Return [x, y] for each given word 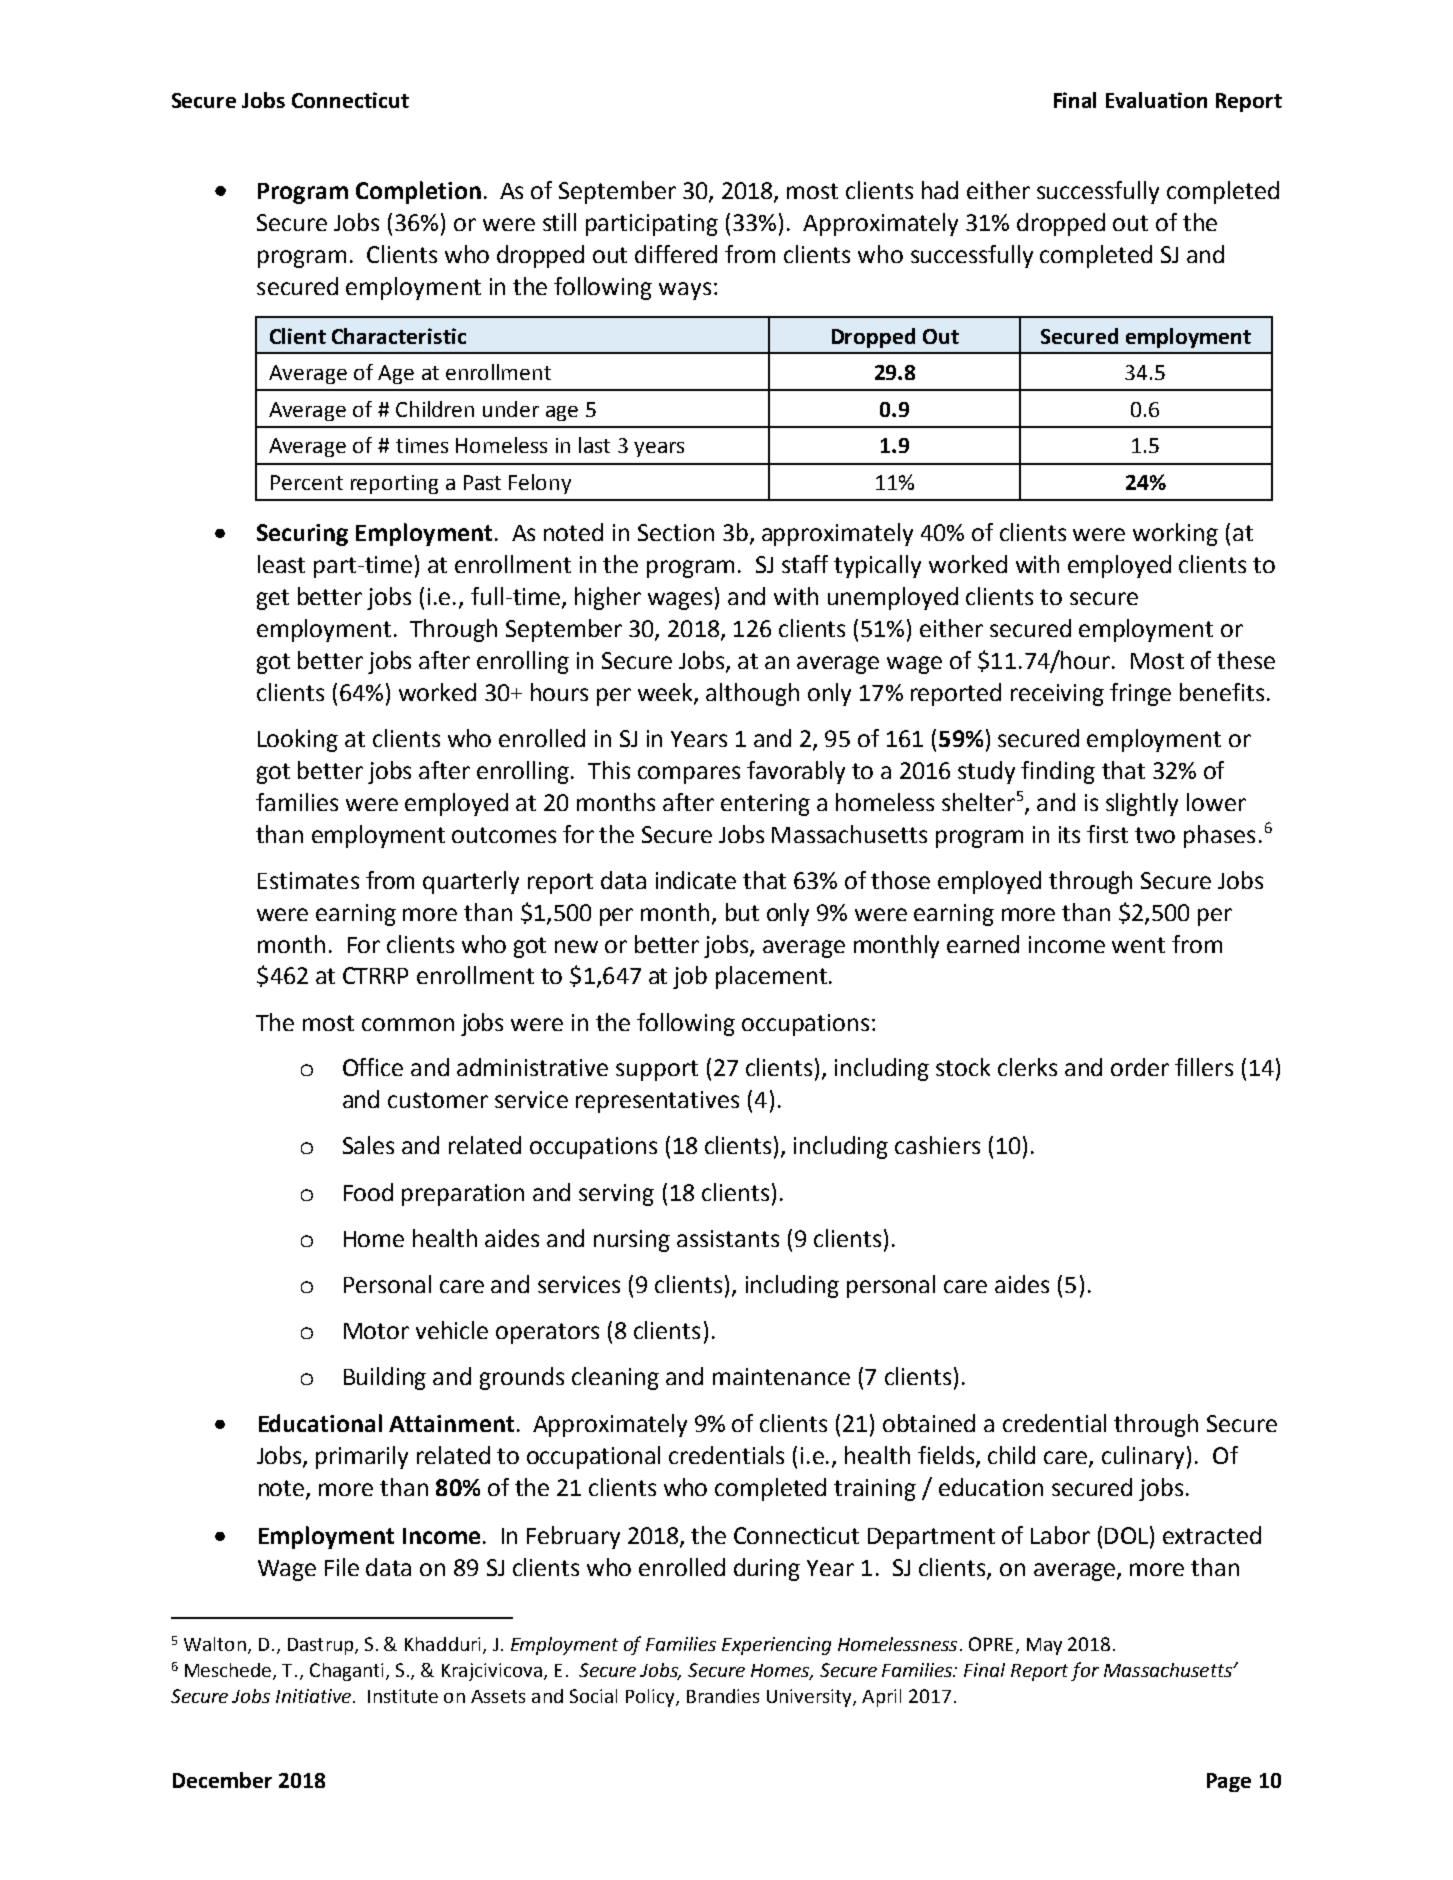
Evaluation [1156, 100]
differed [676, 254]
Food [368, 1192]
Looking [298, 740]
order [1140, 1067]
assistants [728, 1238]
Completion [418, 192]
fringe [1140, 694]
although [752, 694]
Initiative [313, 1696]
